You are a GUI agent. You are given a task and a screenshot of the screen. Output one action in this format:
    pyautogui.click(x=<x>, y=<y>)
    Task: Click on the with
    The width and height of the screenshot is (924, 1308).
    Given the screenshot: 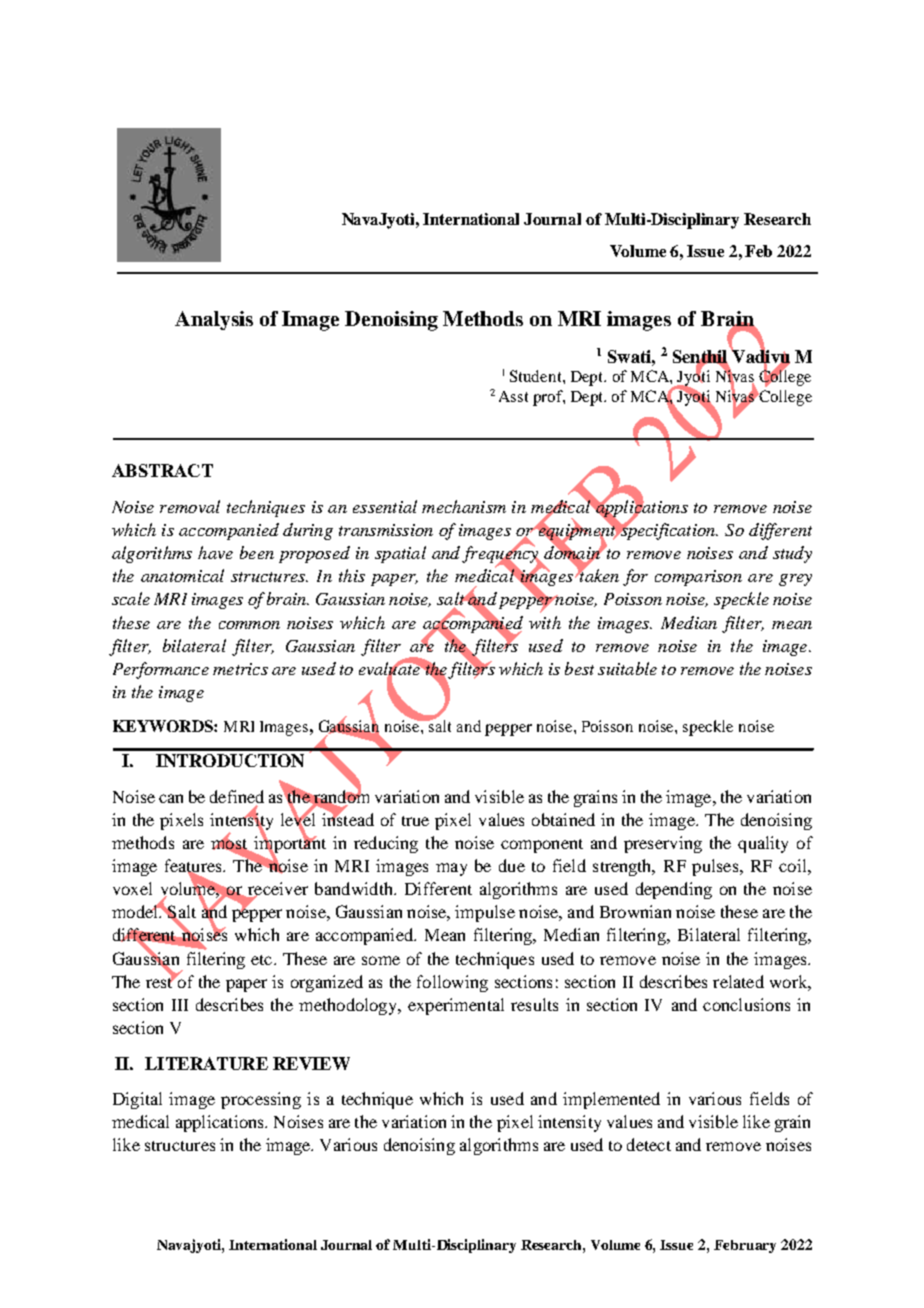 What is the action you would take?
    pyautogui.click(x=545, y=622)
